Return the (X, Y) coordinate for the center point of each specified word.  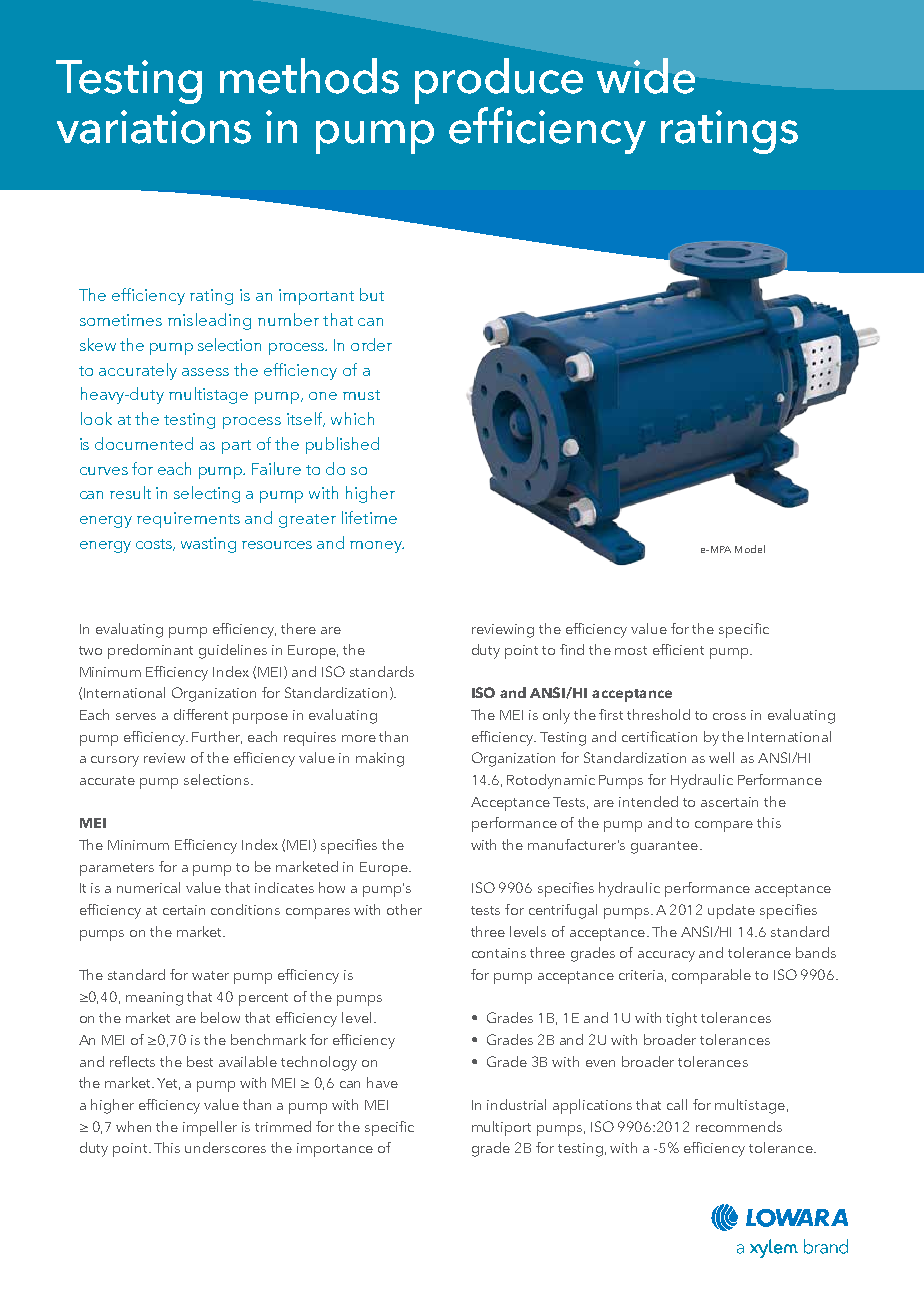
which (352, 418)
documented (144, 443)
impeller (210, 1128)
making (380, 759)
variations (154, 127)
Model (750, 549)
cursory (115, 761)
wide (646, 76)
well (721, 757)
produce (499, 81)
